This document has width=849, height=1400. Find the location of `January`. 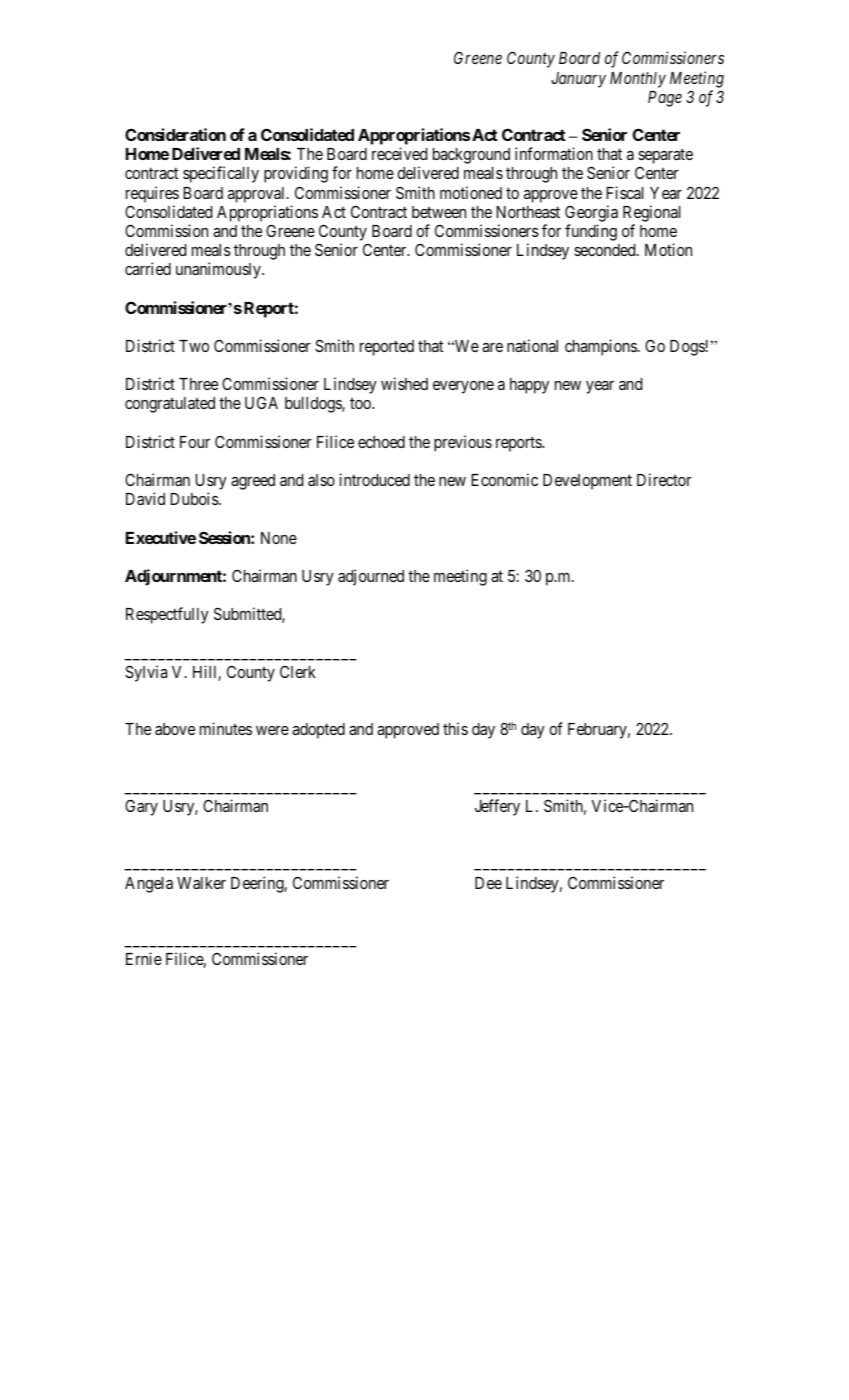

January is located at coordinates (578, 80).
